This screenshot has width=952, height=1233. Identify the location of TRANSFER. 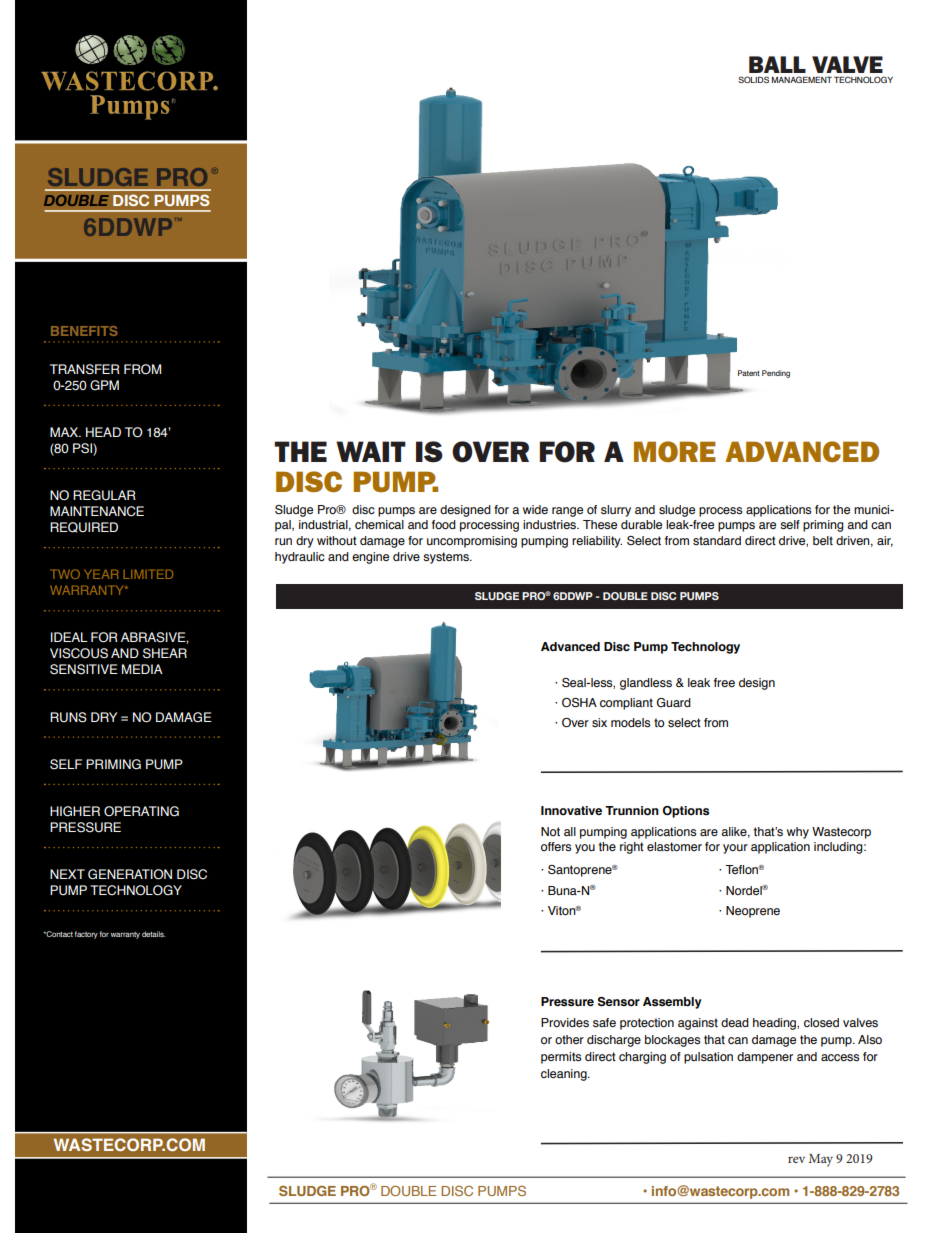
(85, 369).
